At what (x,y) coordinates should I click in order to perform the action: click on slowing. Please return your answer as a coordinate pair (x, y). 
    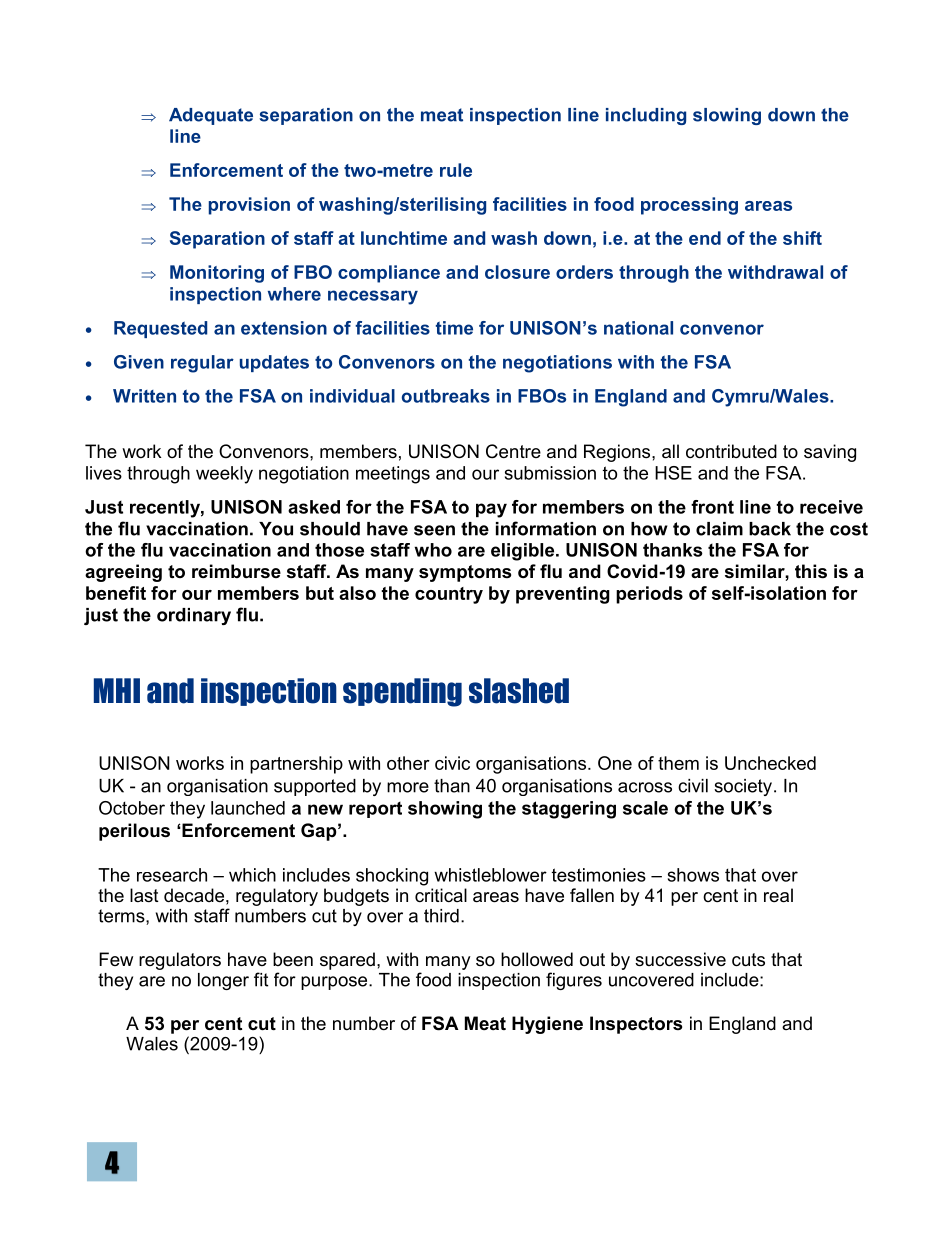
    Looking at the image, I should click on (727, 116).
